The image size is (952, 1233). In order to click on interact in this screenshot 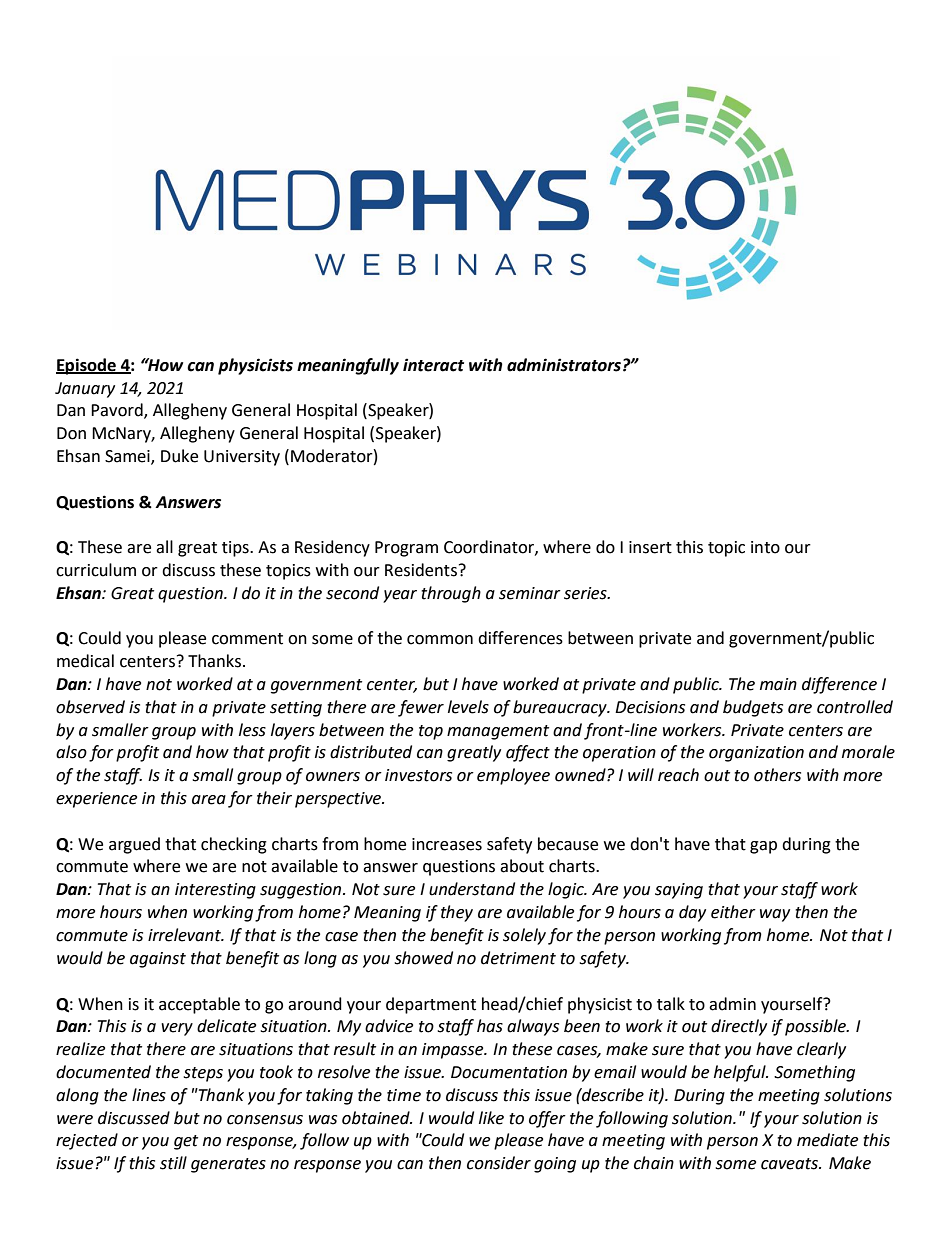, I will do `click(433, 365)`.
